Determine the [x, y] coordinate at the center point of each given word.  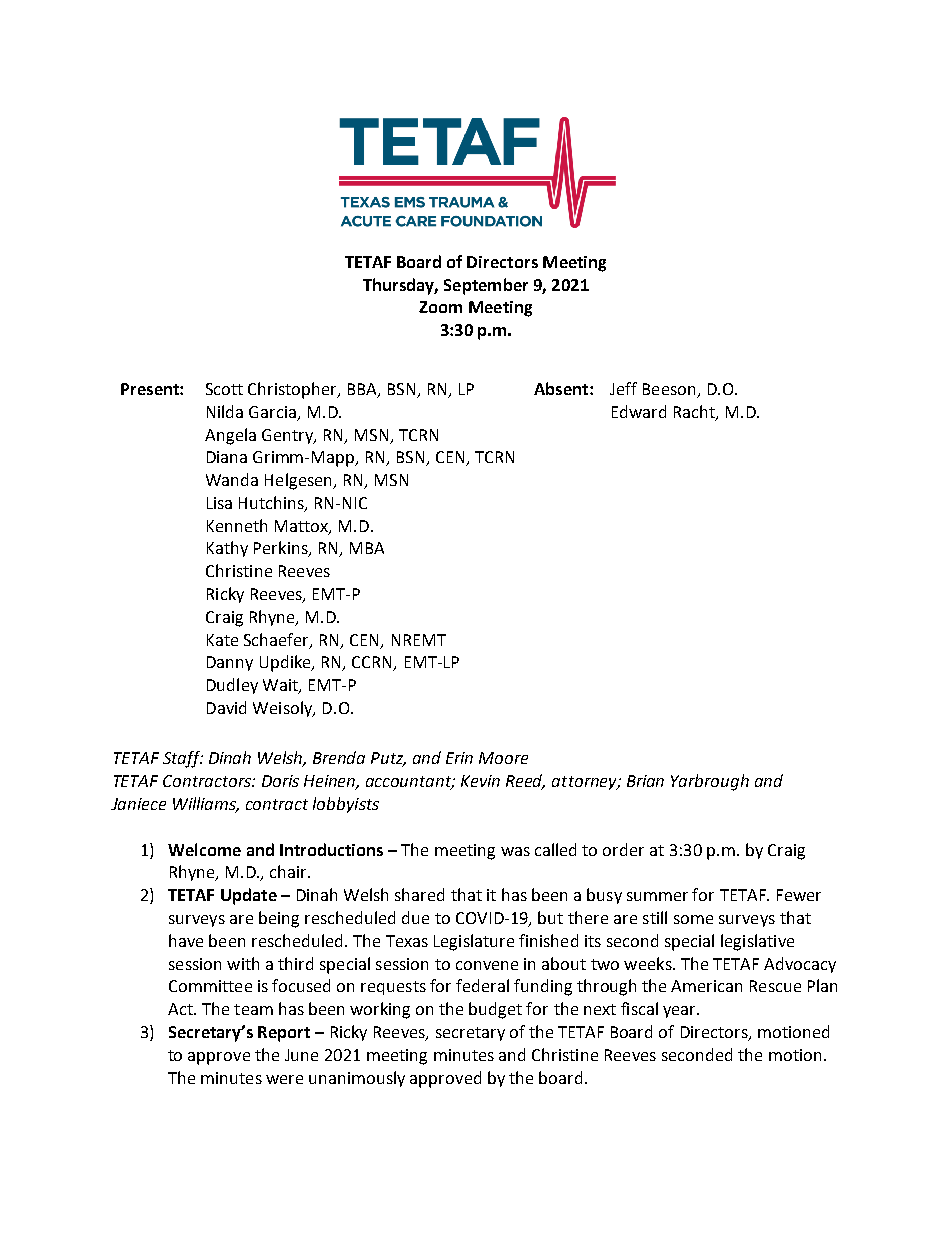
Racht [695, 412]
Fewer [799, 895]
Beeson [670, 390]
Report [284, 1034]
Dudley [232, 686]
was [515, 851]
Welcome [204, 849]
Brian [645, 781]
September [486, 286]
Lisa [219, 503]
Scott [224, 389]
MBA [367, 548]
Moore [503, 758]
